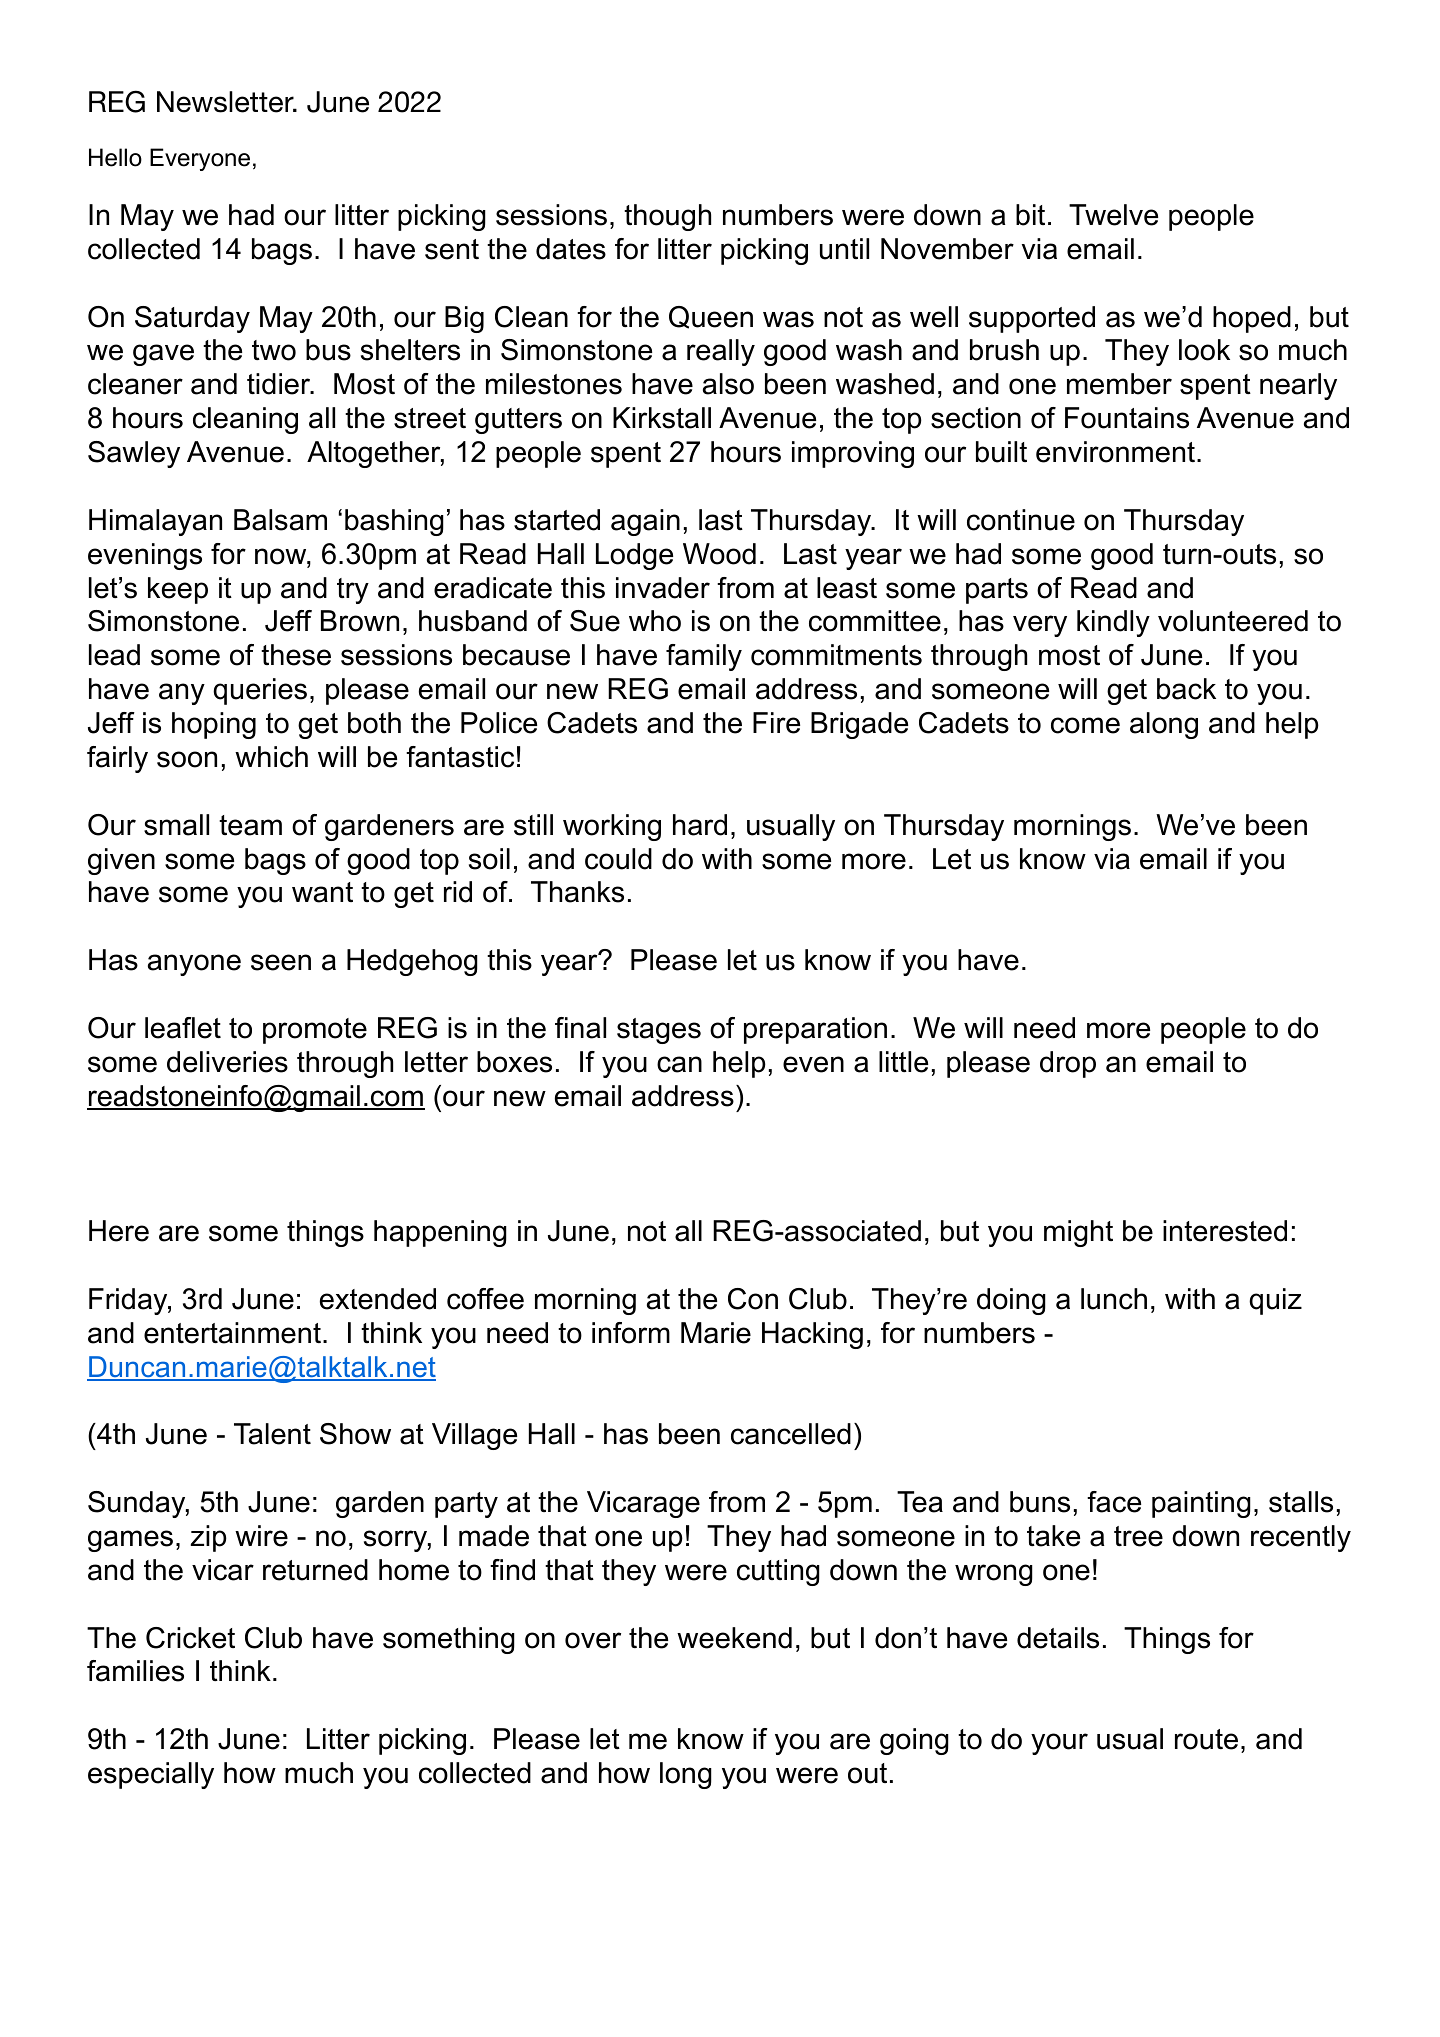  I want to click on entertainment, so click(232, 1333).
